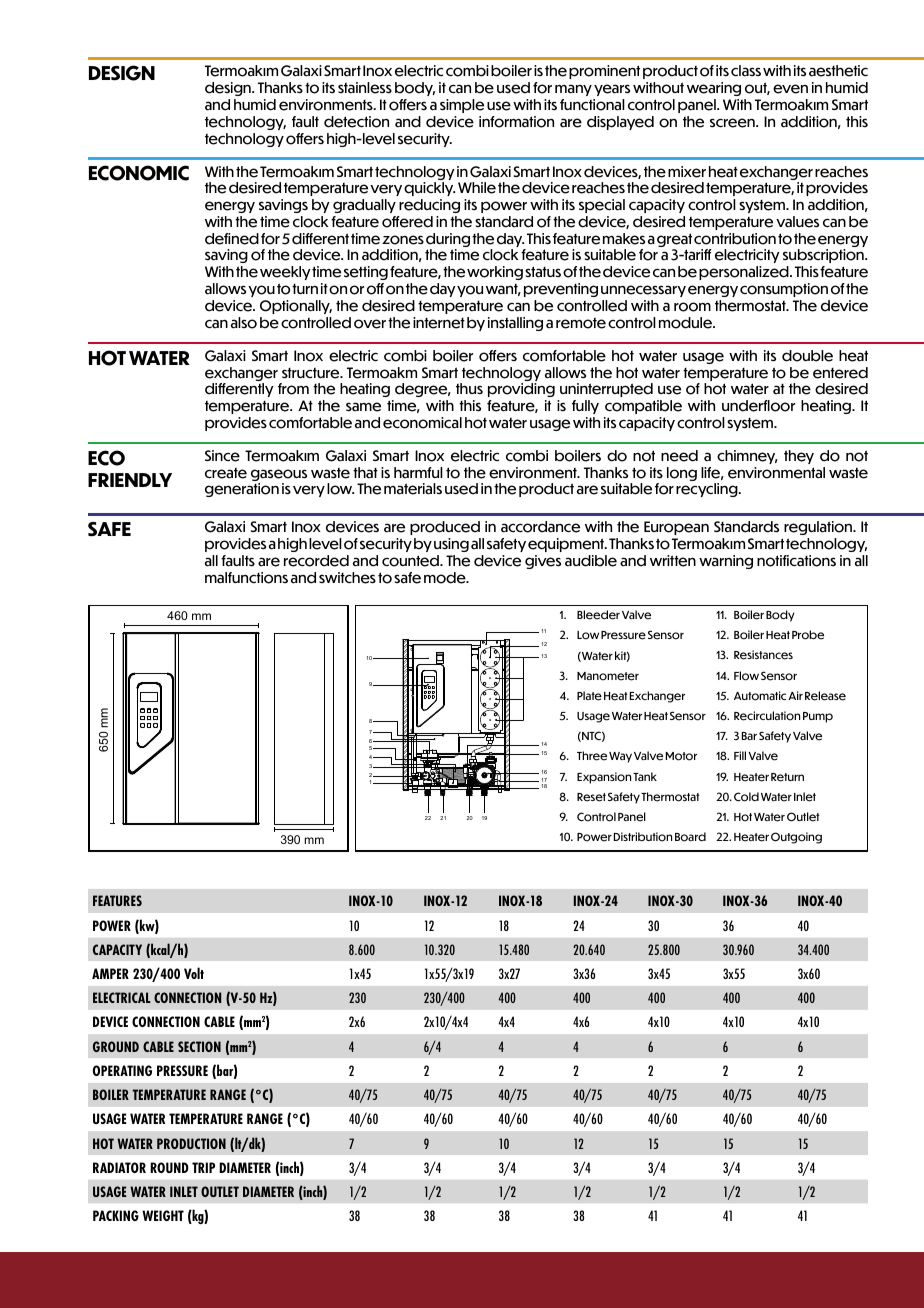 Image resolution: width=924 pixels, height=1308 pixels. I want to click on underfloor, so click(758, 406).
